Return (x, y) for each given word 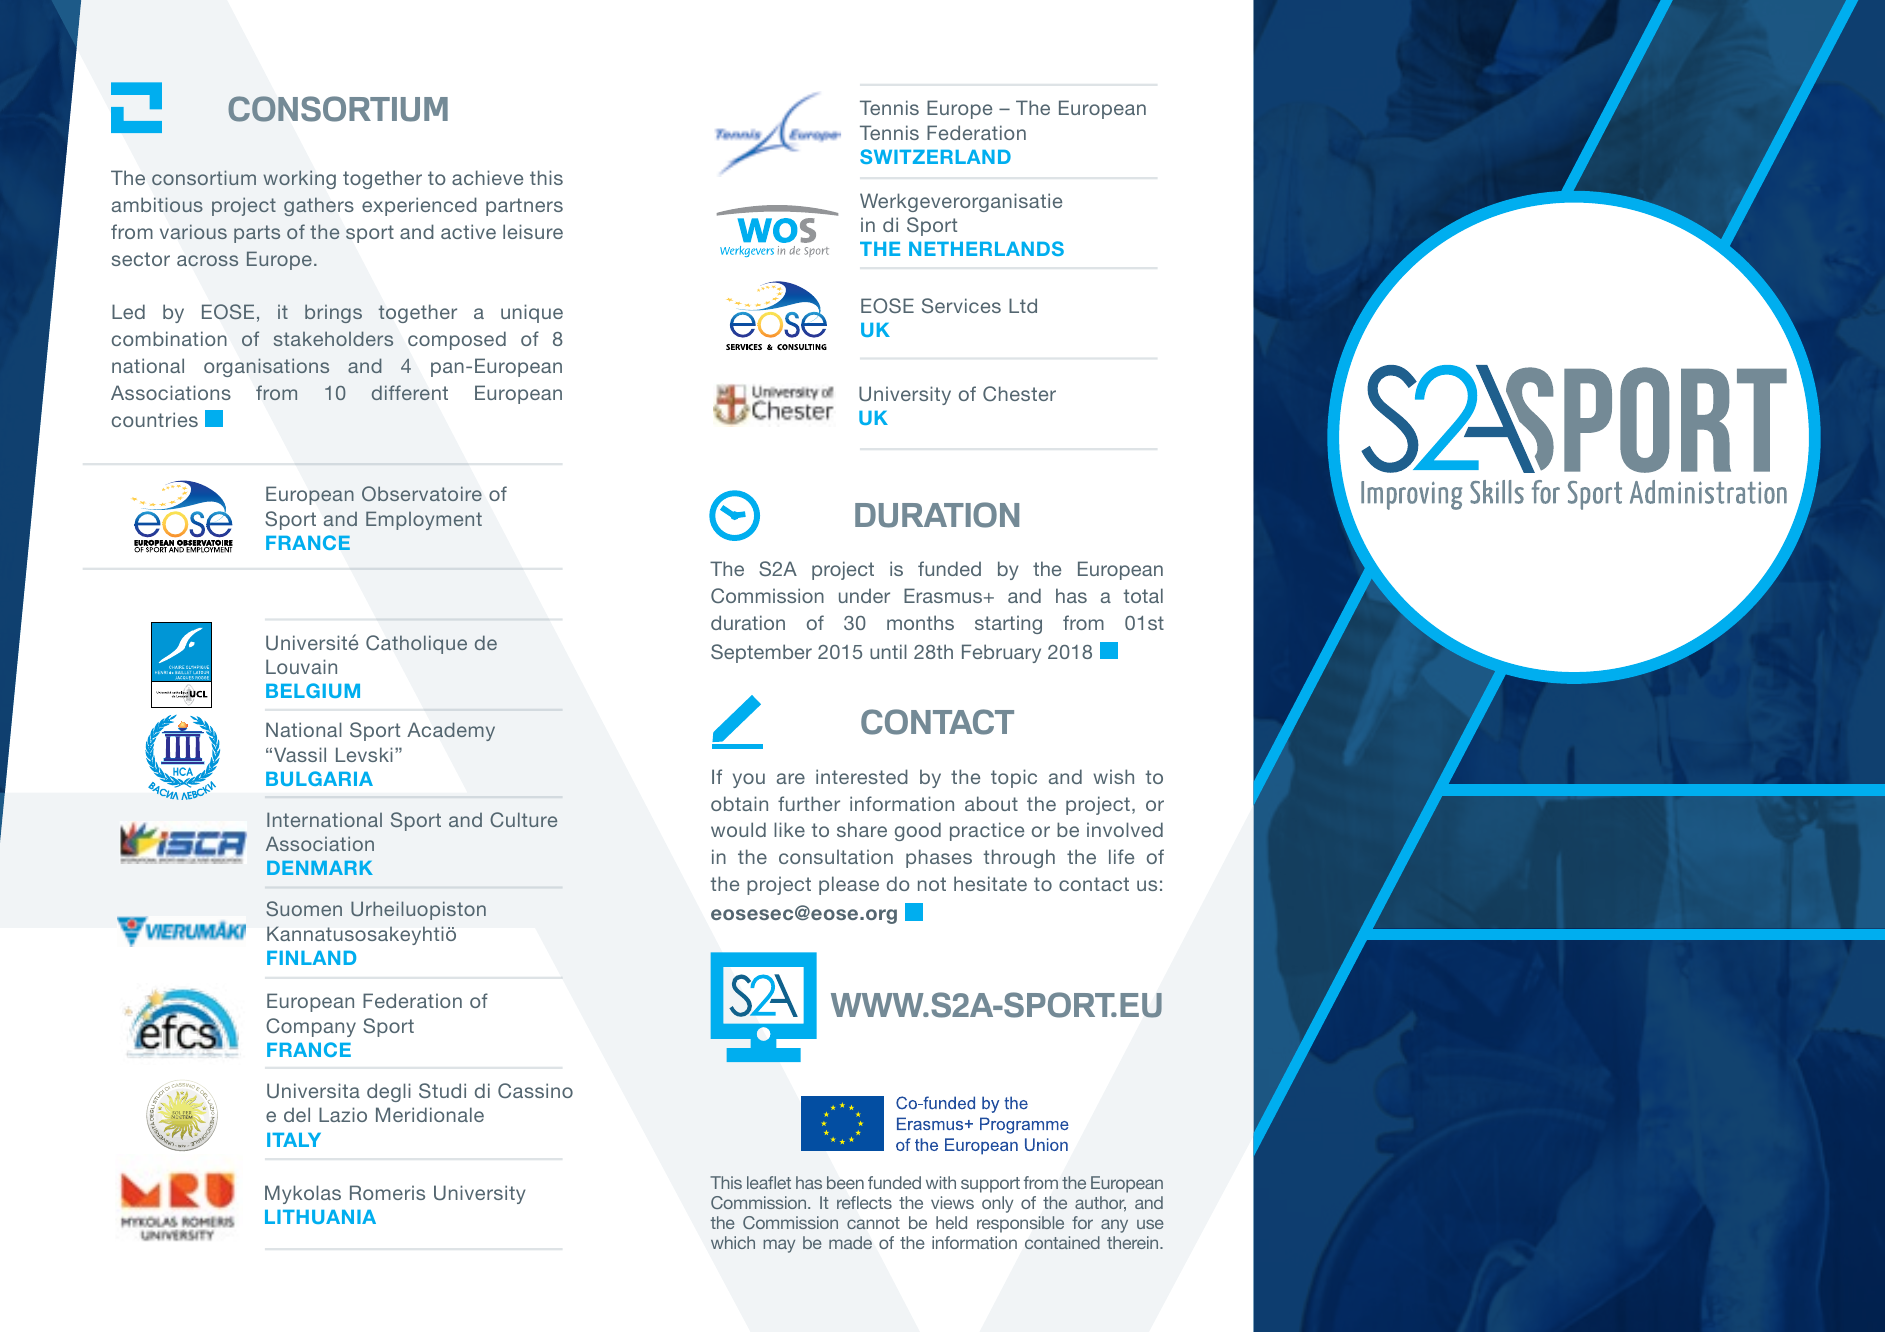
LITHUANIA (320, 1217)
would (738, 829)
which (733, 1242)
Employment (424, 520)
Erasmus (943, 595)
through (1019, 858)
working (299, 179)
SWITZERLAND (935, 156)
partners (524, 207)
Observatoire (422, 493)
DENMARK (320, 868)
